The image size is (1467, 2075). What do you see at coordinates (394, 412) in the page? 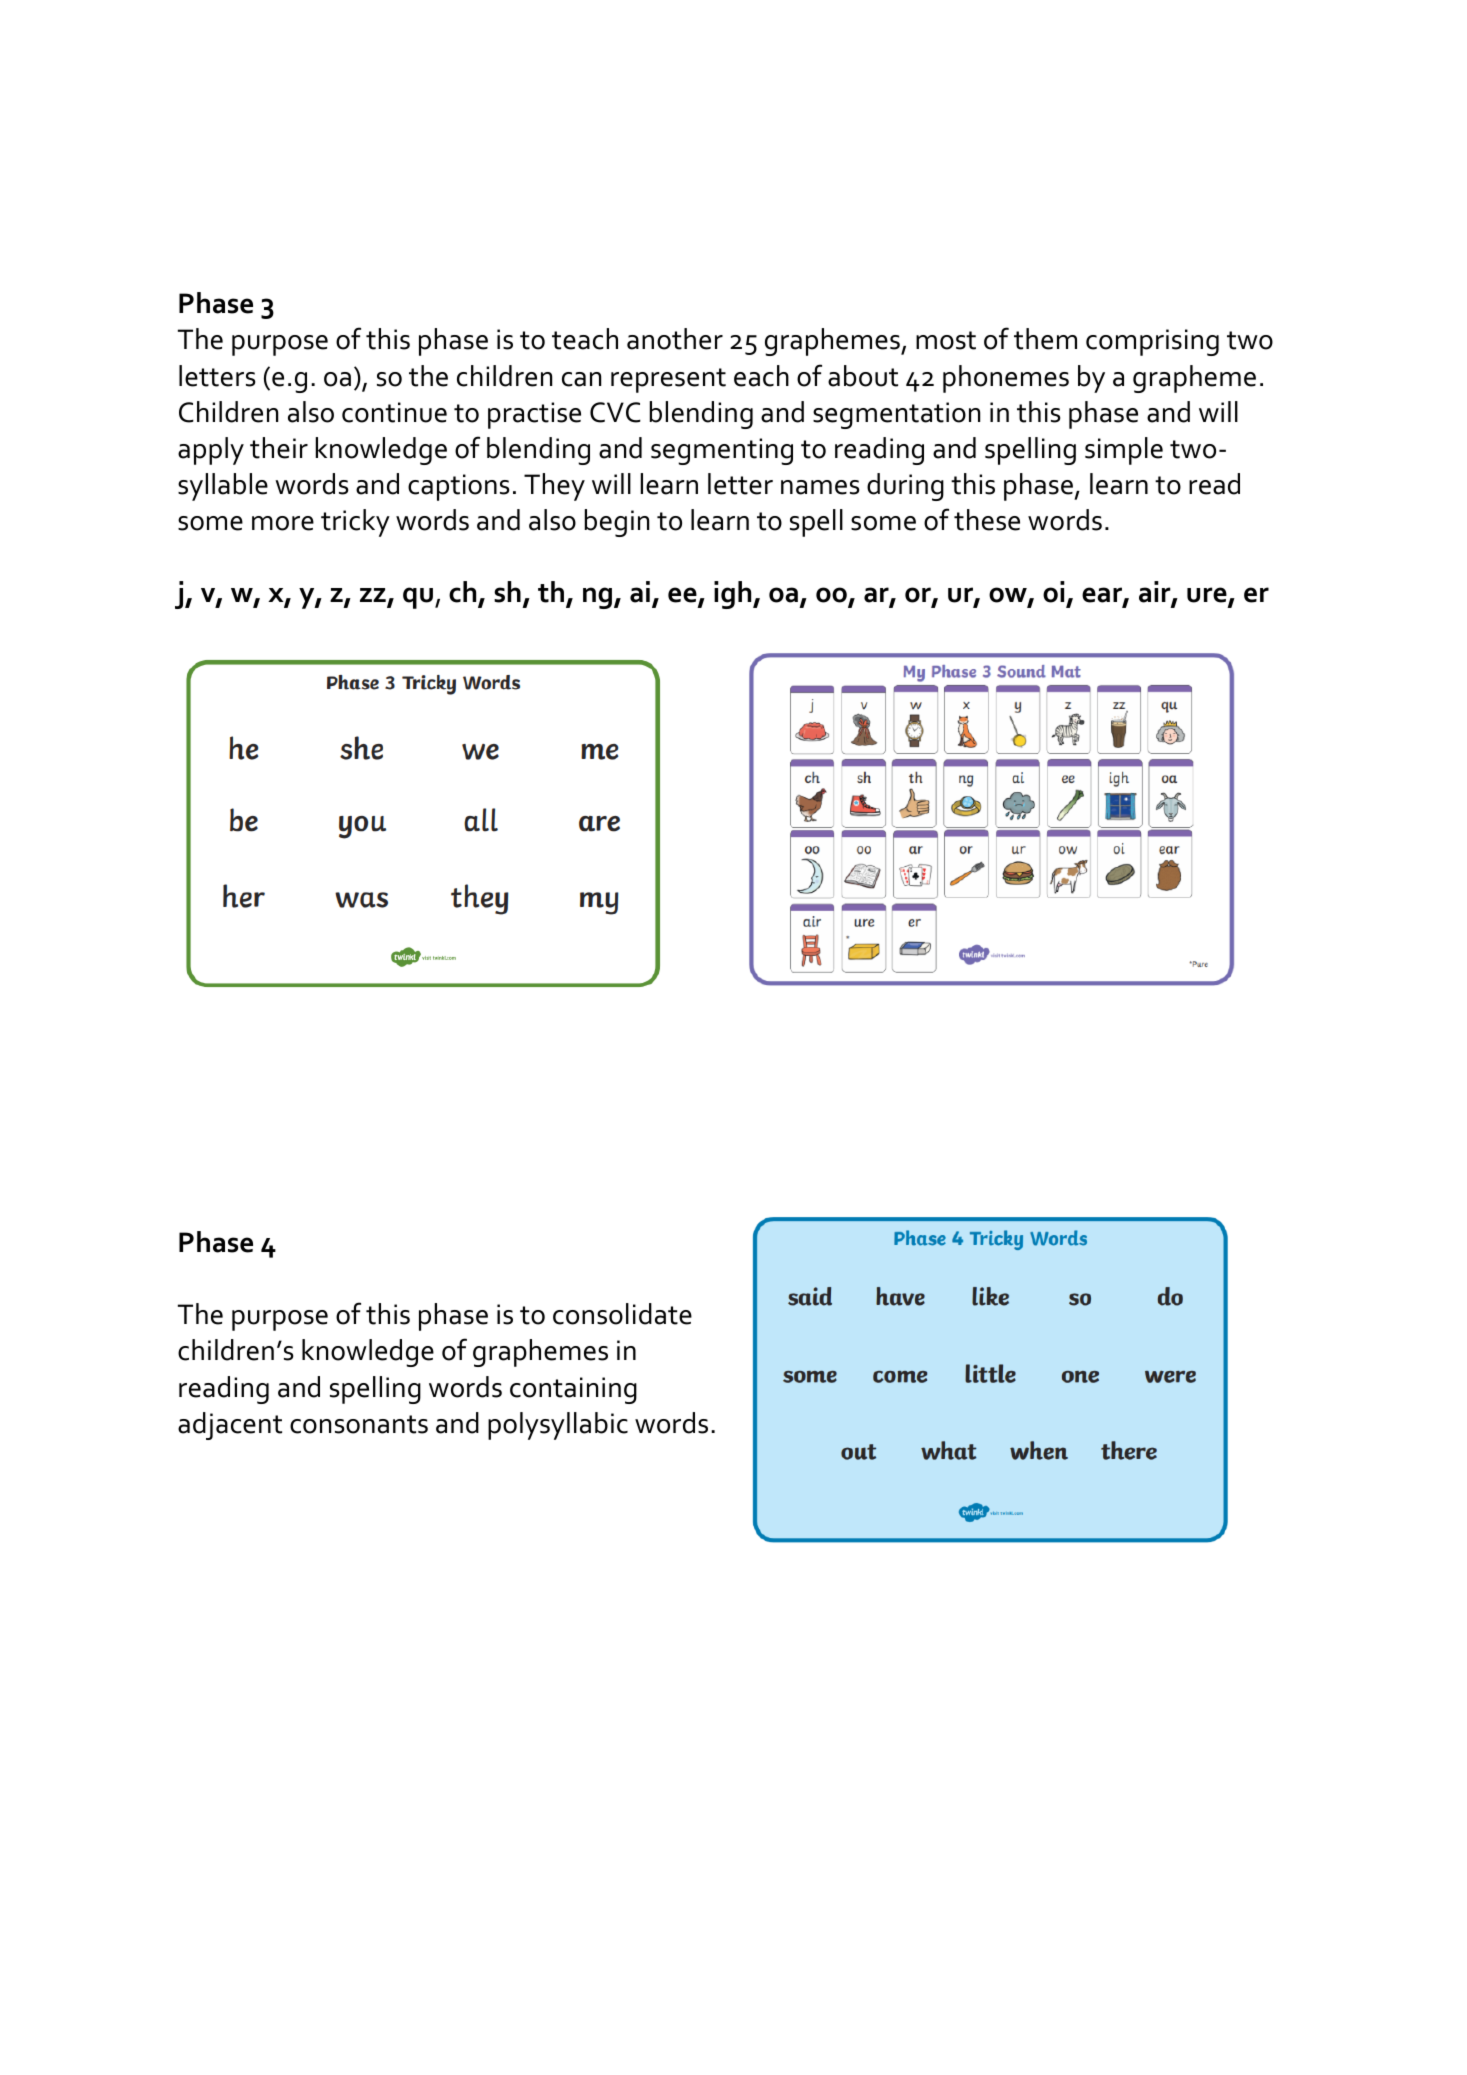
I see `continue` at bounding box center [394, 412].
